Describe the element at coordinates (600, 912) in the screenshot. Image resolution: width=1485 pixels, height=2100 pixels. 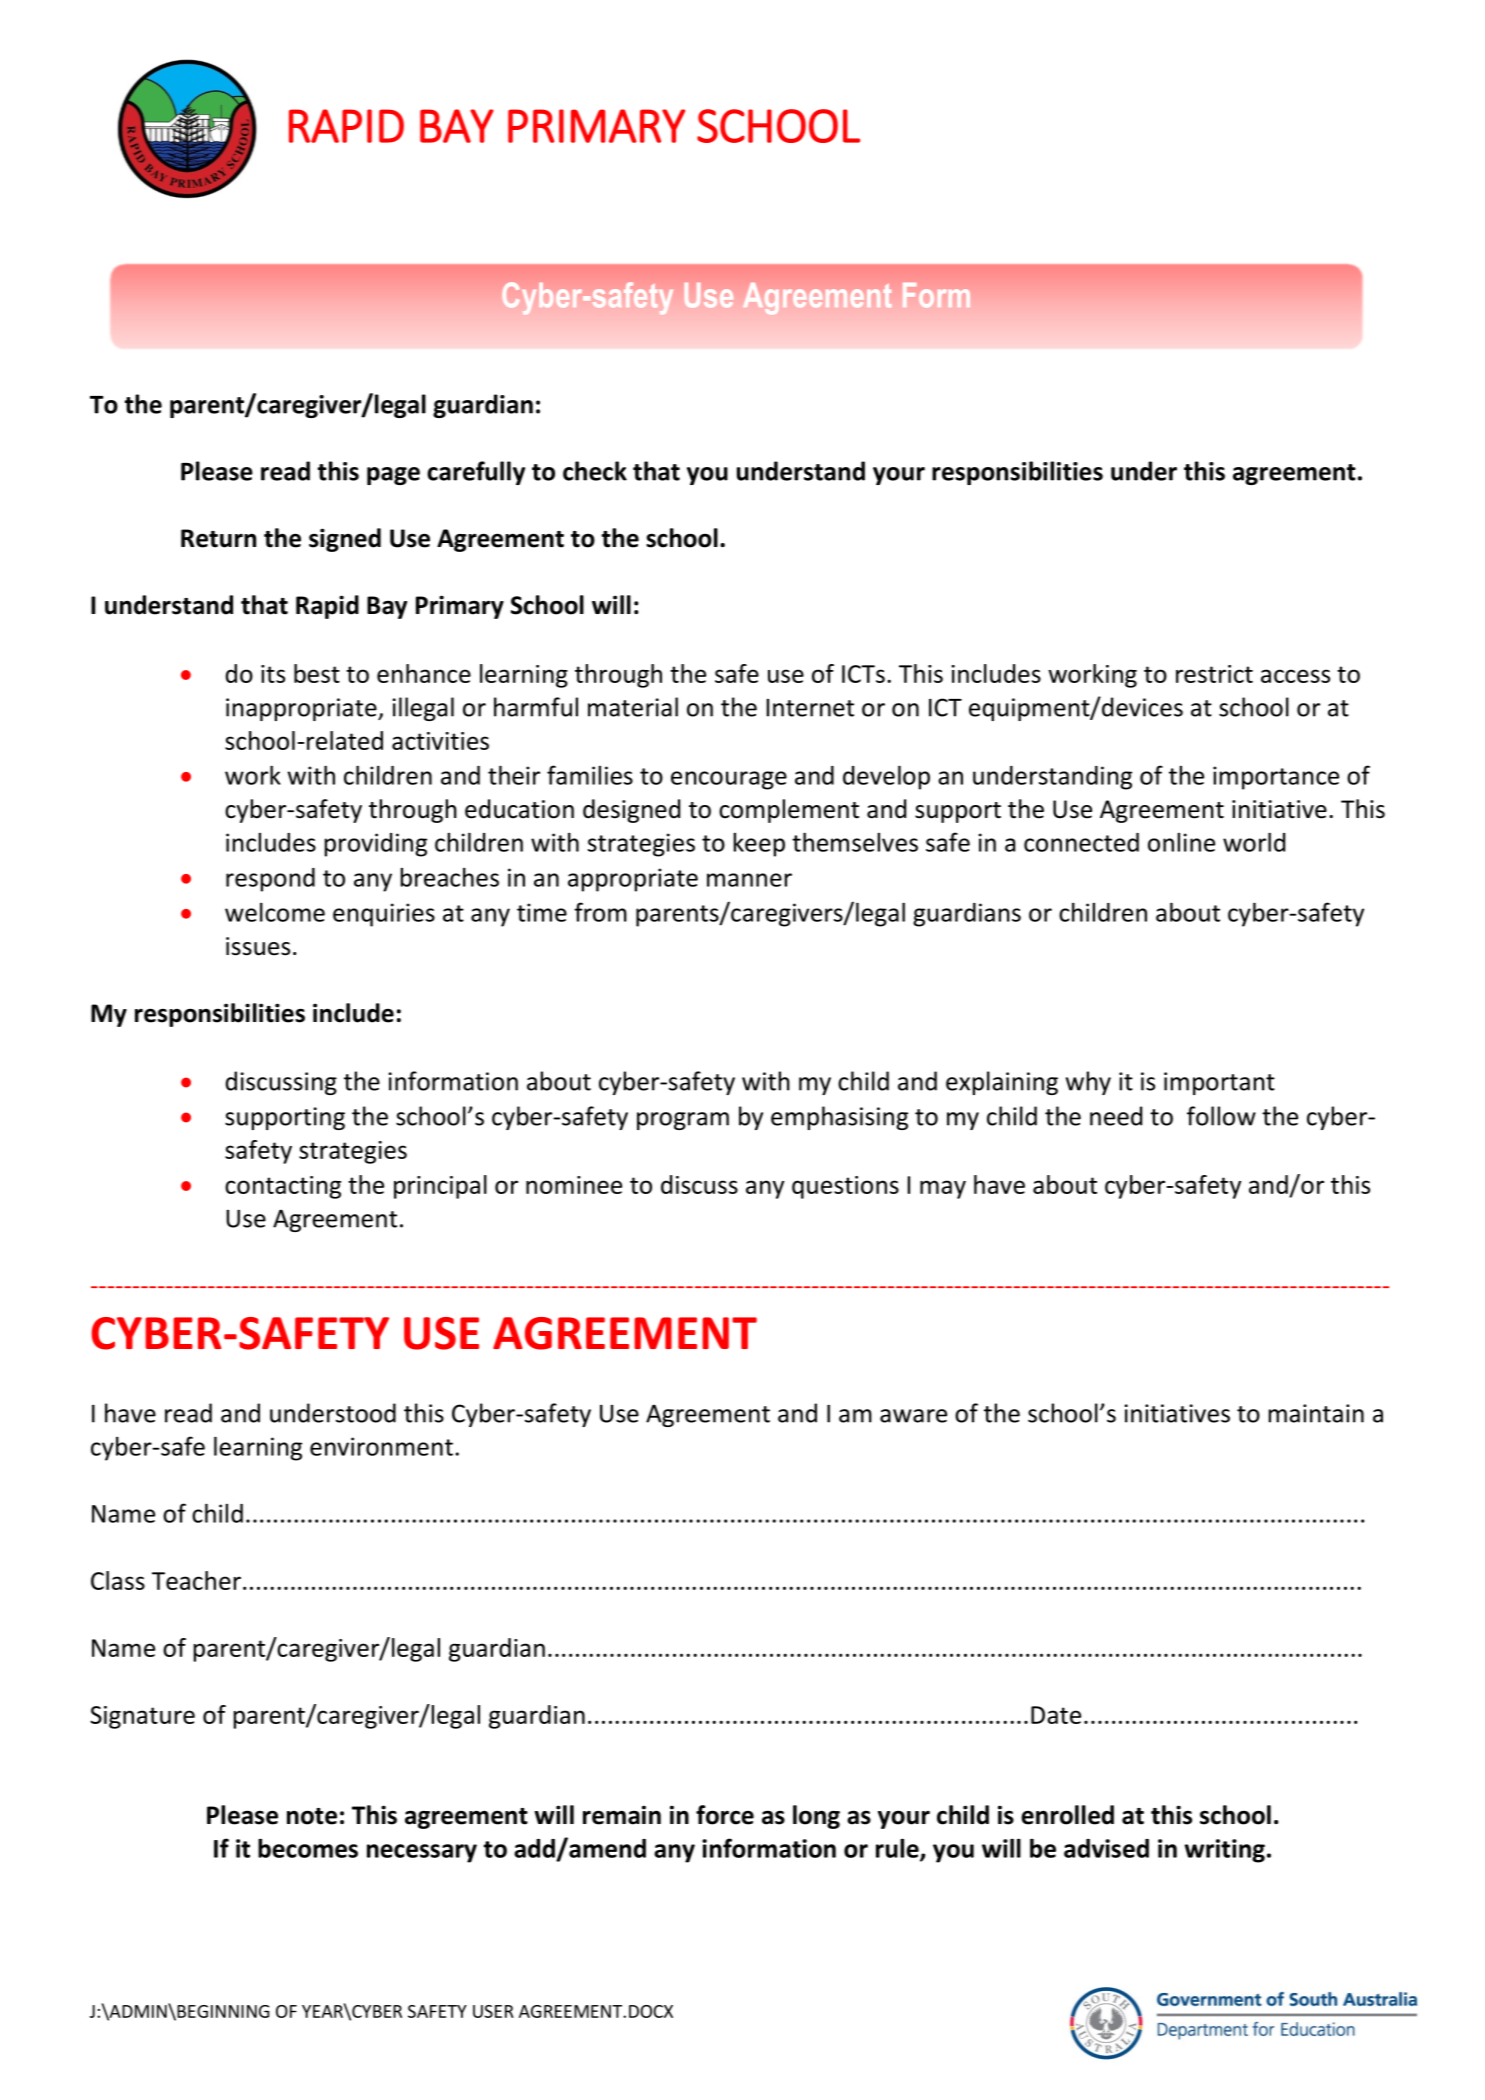
I see `from` at that location.
